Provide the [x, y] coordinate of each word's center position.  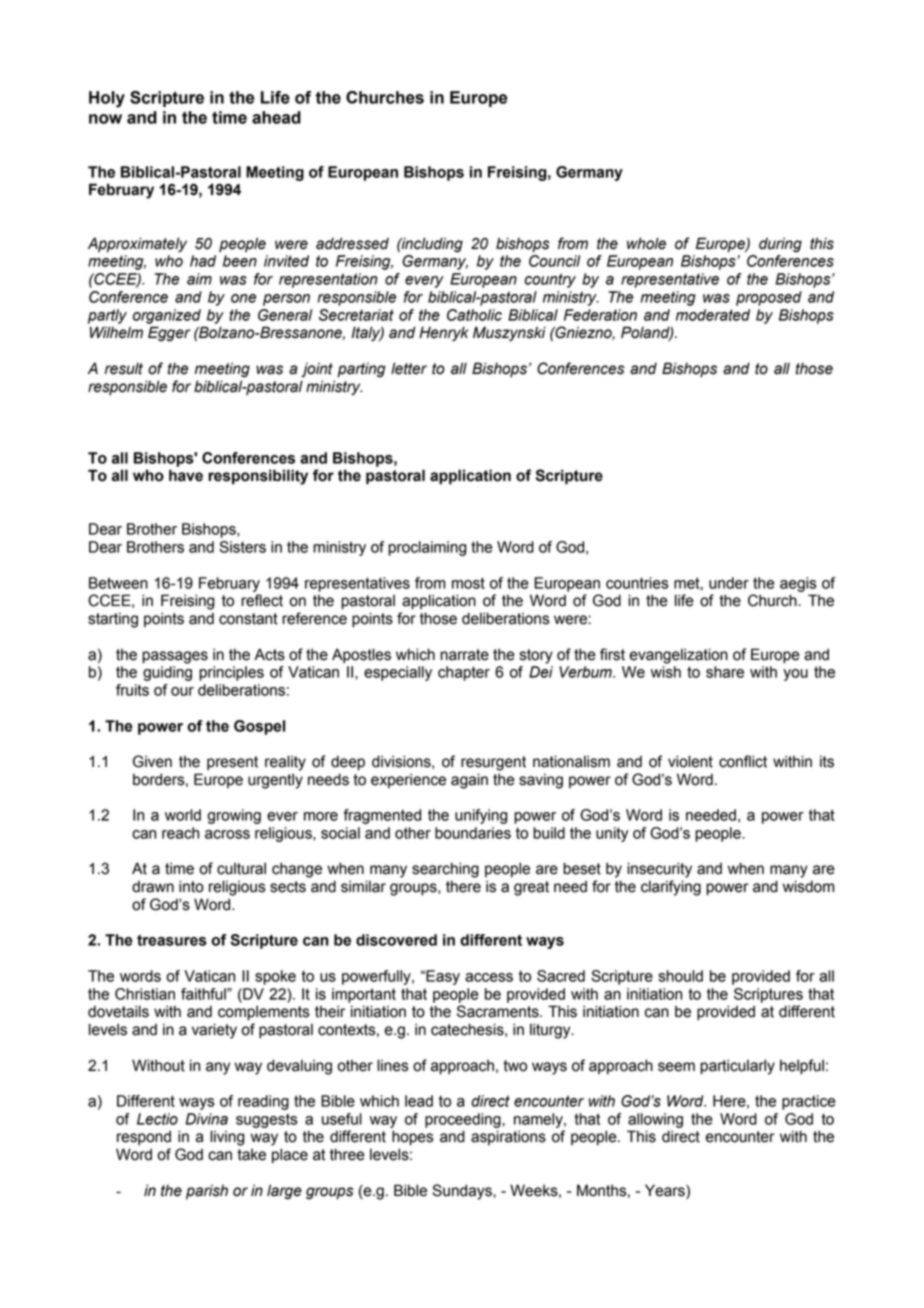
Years [666, 1190]
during [780, 245]
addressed [352, 243]
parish [207, 1192]
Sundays [463, 1192]
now [105, 119]
